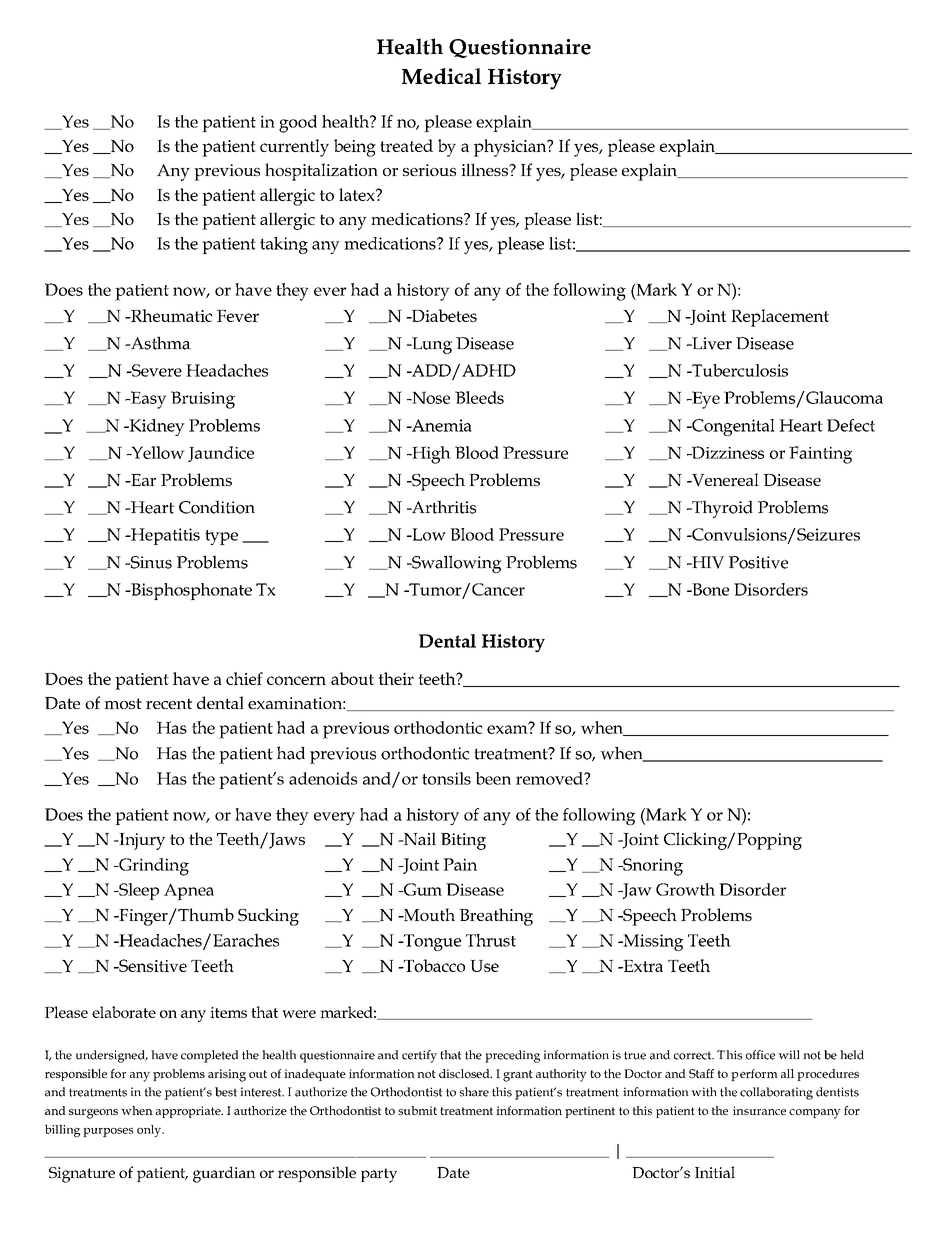 The image size is (952, 1233). Describe the element at coordinates (441, 76) in the screenshot. I see `Medical` at that location.
